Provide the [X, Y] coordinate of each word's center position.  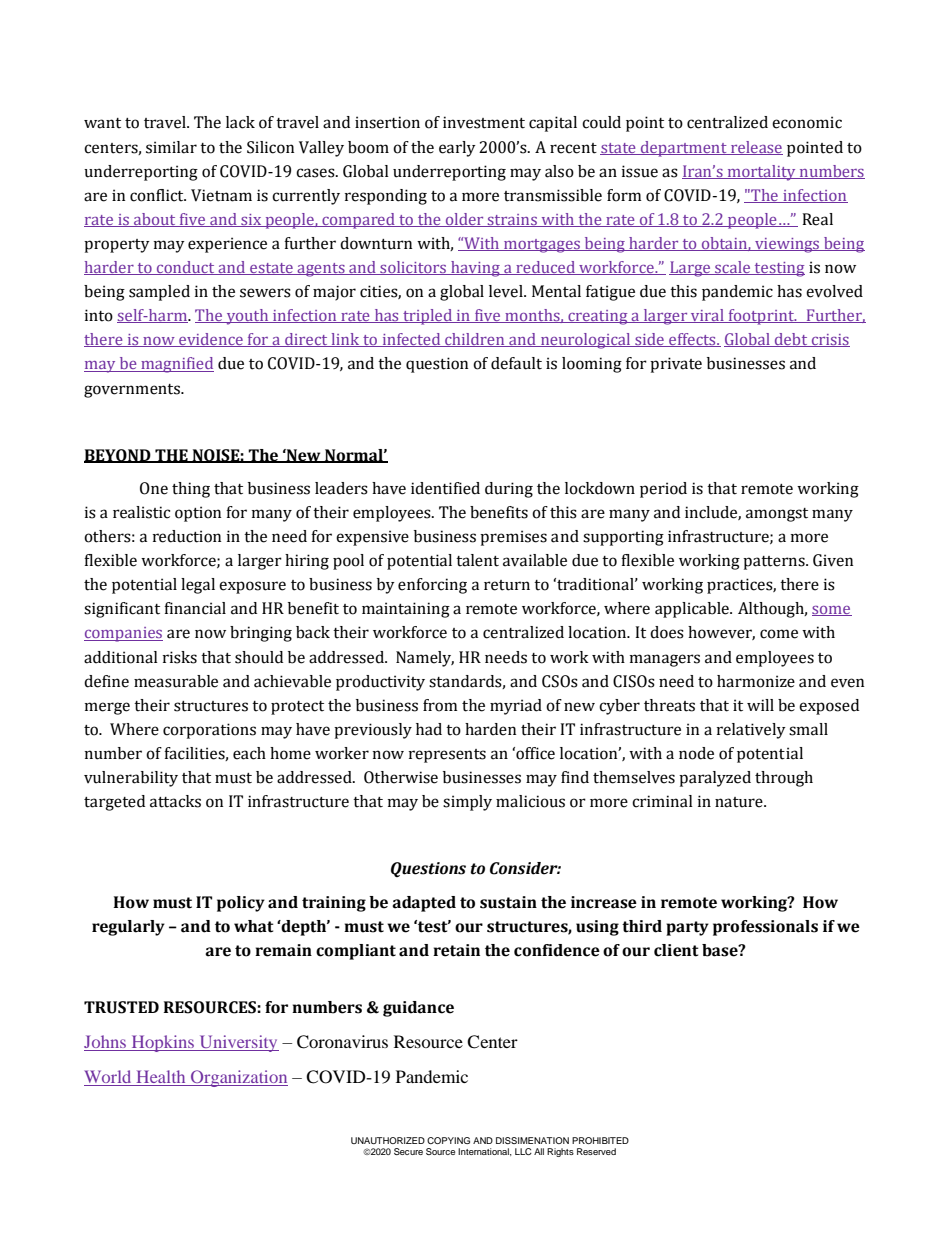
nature [740, 802]
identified [445, 488]
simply [467, 803]
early [457, 149]
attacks [175, 801]
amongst [777, 515]
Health [161, 1078]
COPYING [448, 1140]
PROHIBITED [600, 1140]
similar [171, 147]
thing [191, 490]
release [756, 148]
